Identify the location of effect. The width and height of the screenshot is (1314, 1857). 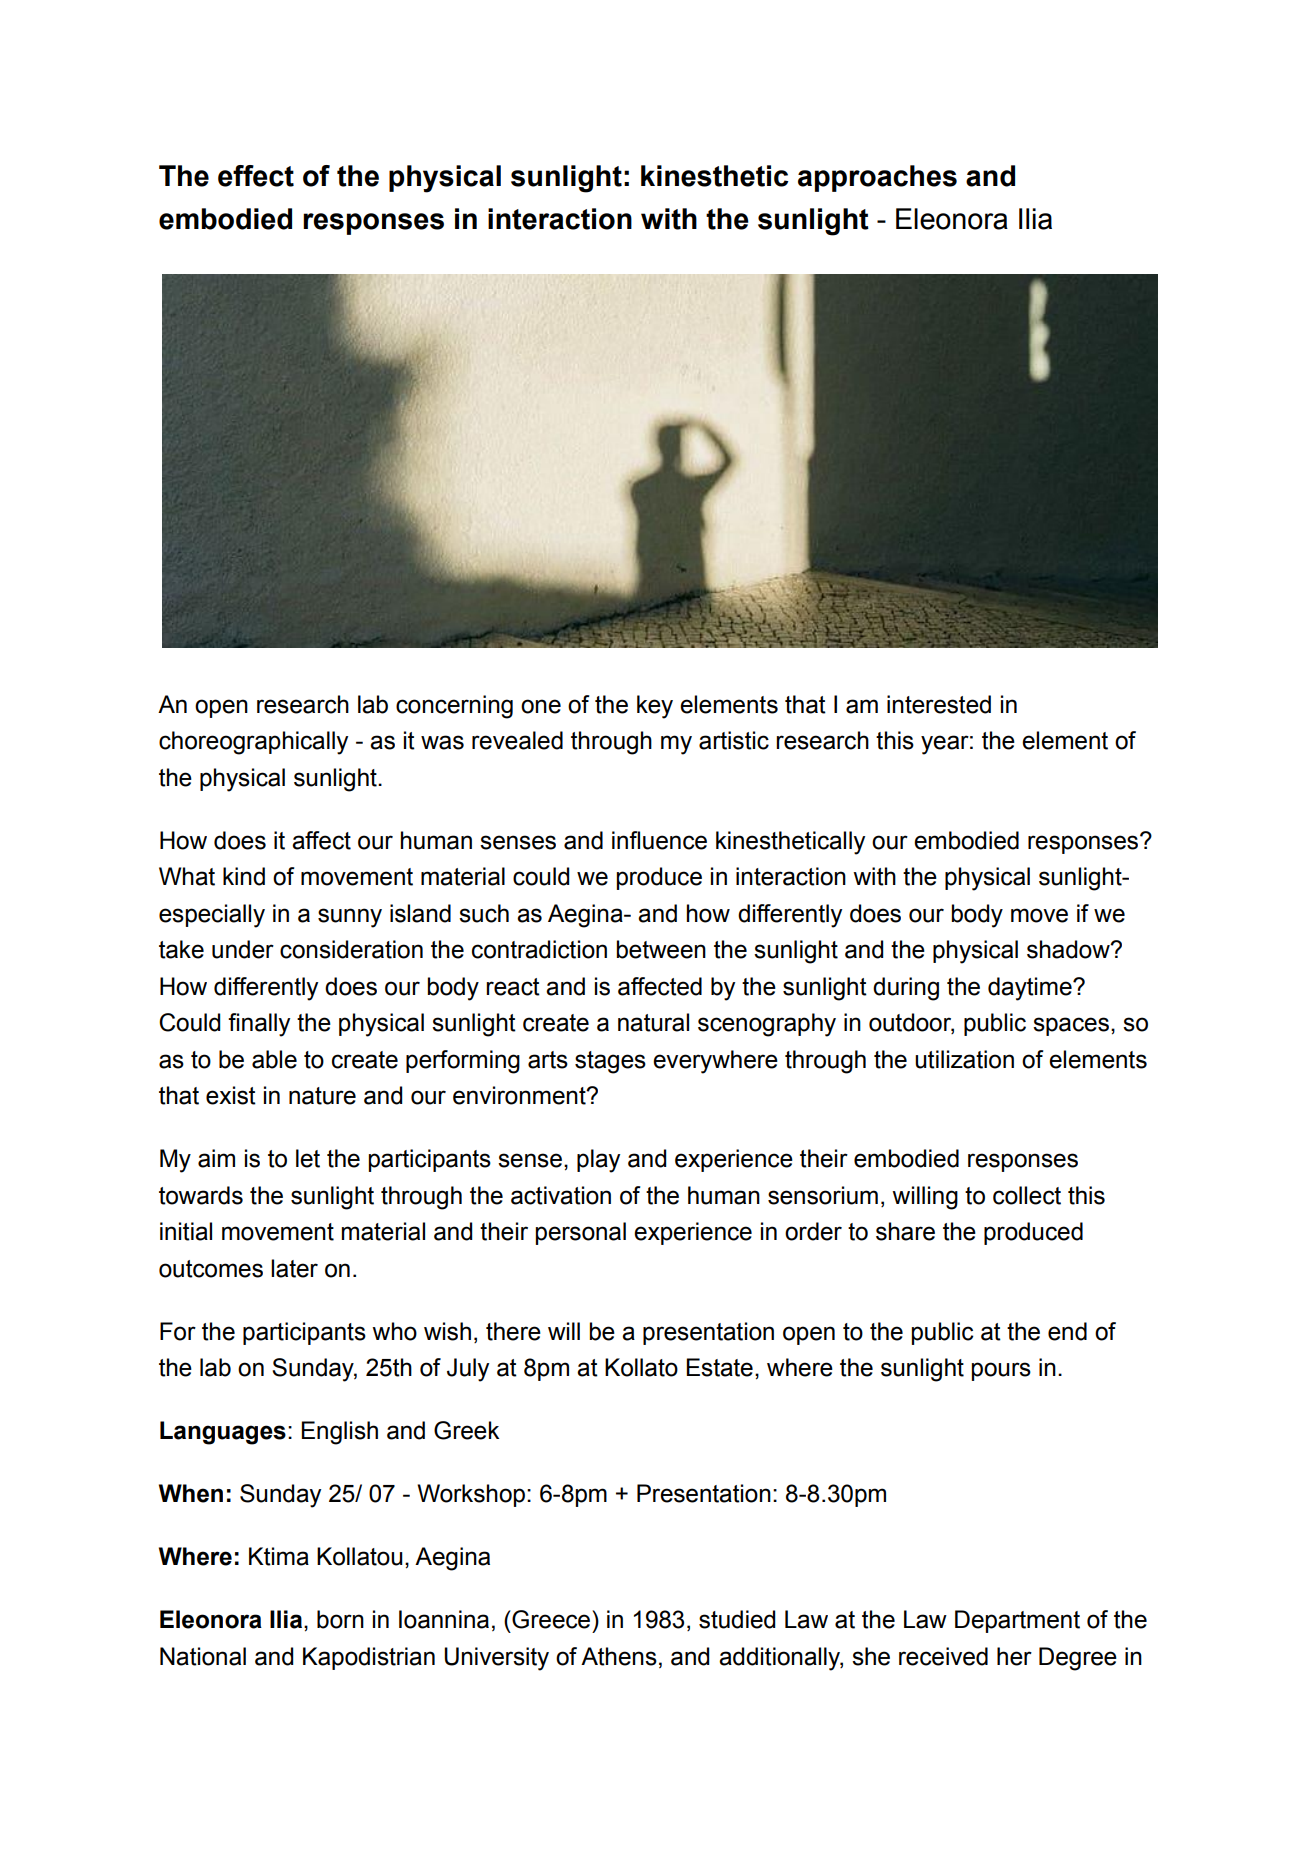
(256, 176).
